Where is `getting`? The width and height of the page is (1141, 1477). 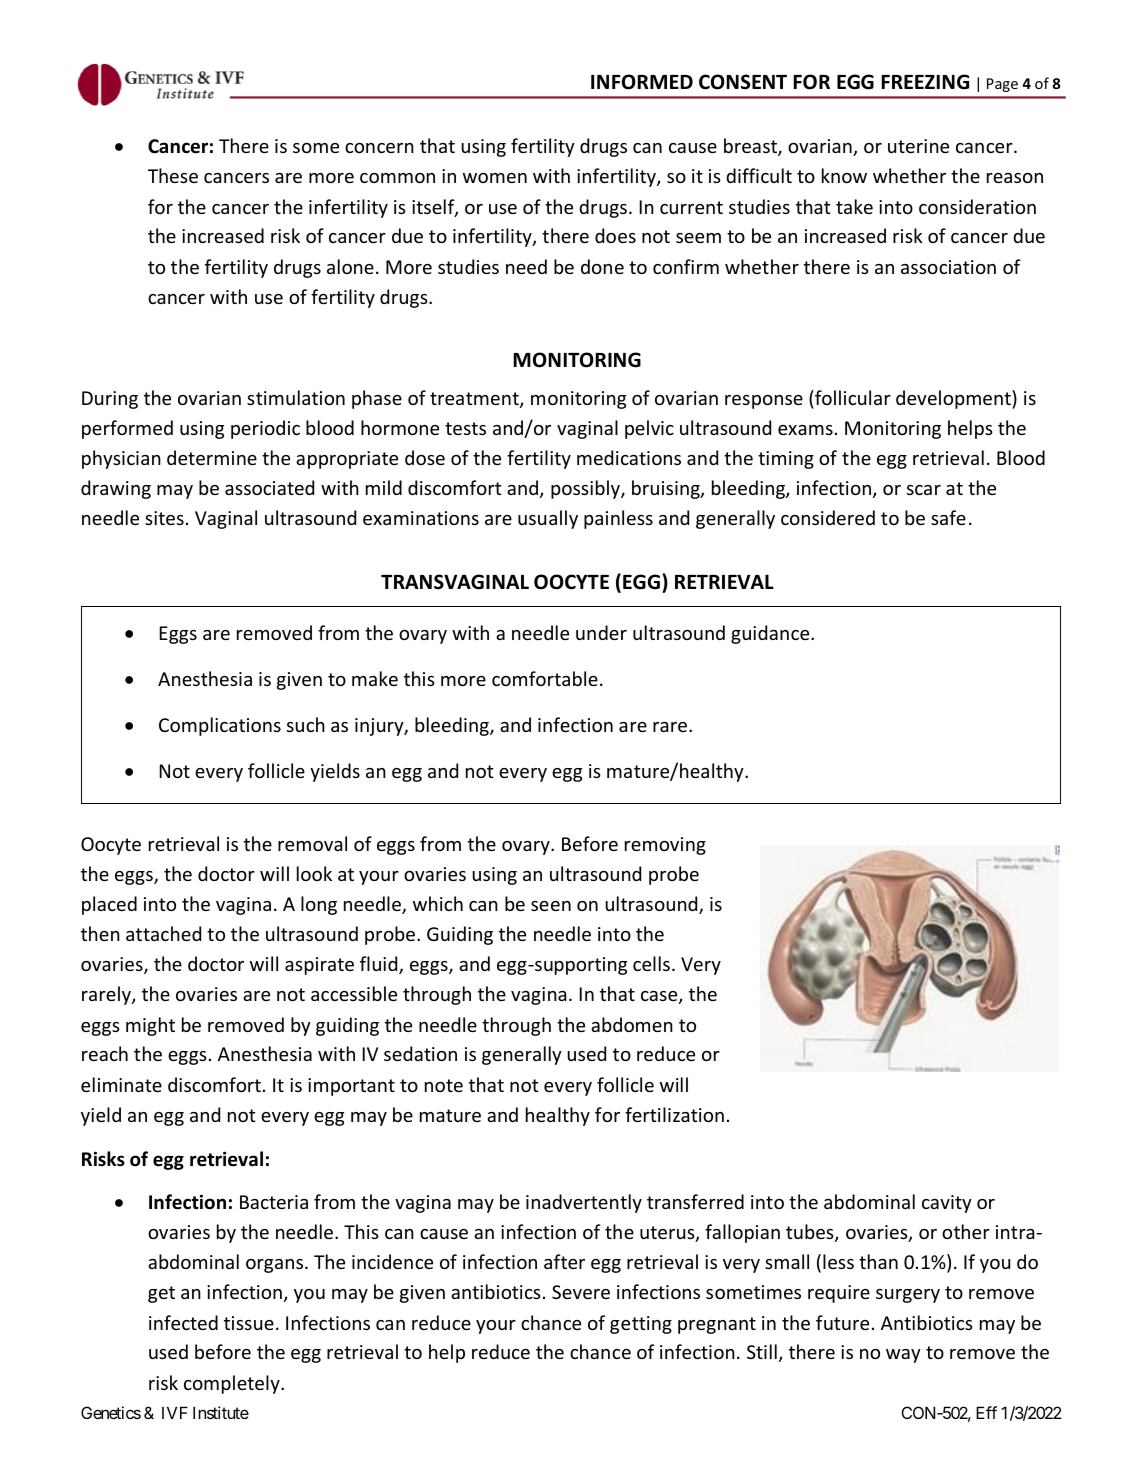 getting is located at coordinates (641, 1325).
